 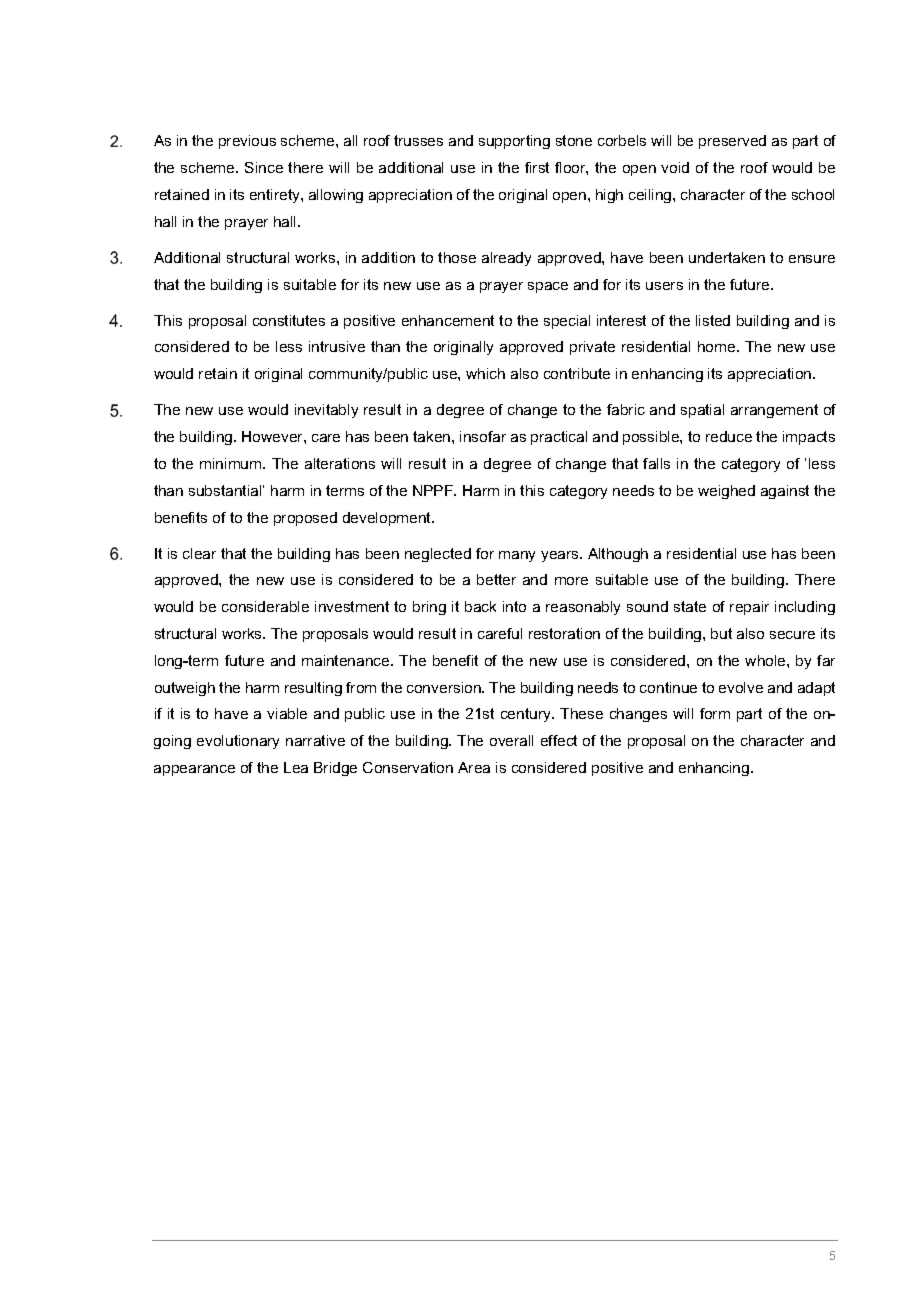 I want to click on repair, so click(x=749, y=608).
